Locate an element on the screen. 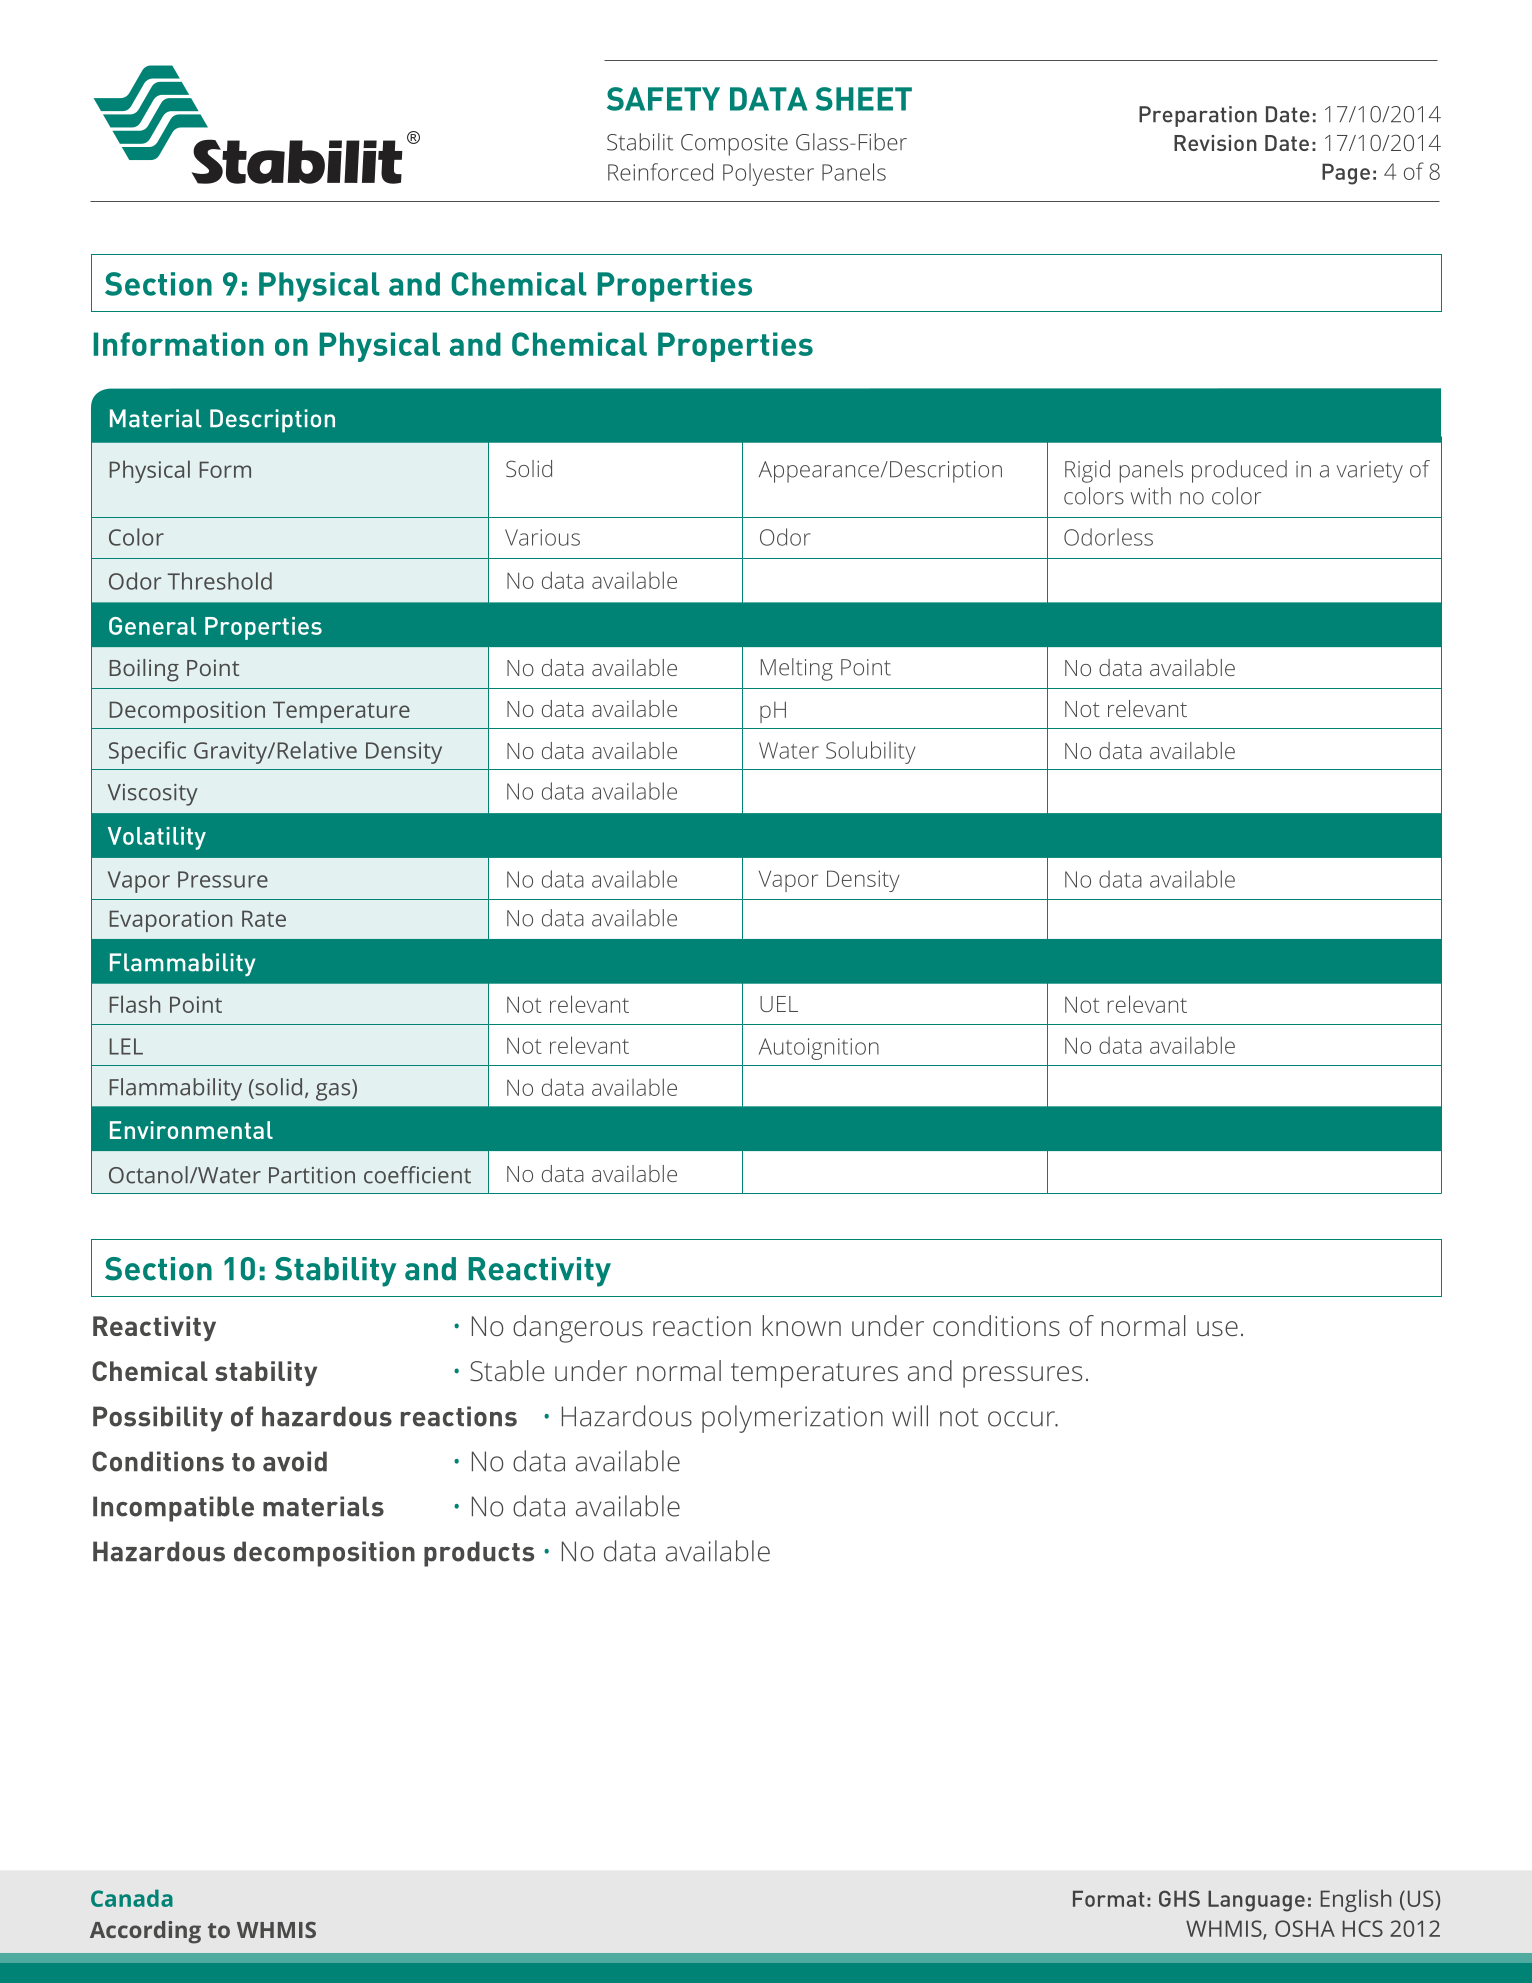 This screenshot has width=1532, height=1983. Melting is located at coordinates (797, 669).
